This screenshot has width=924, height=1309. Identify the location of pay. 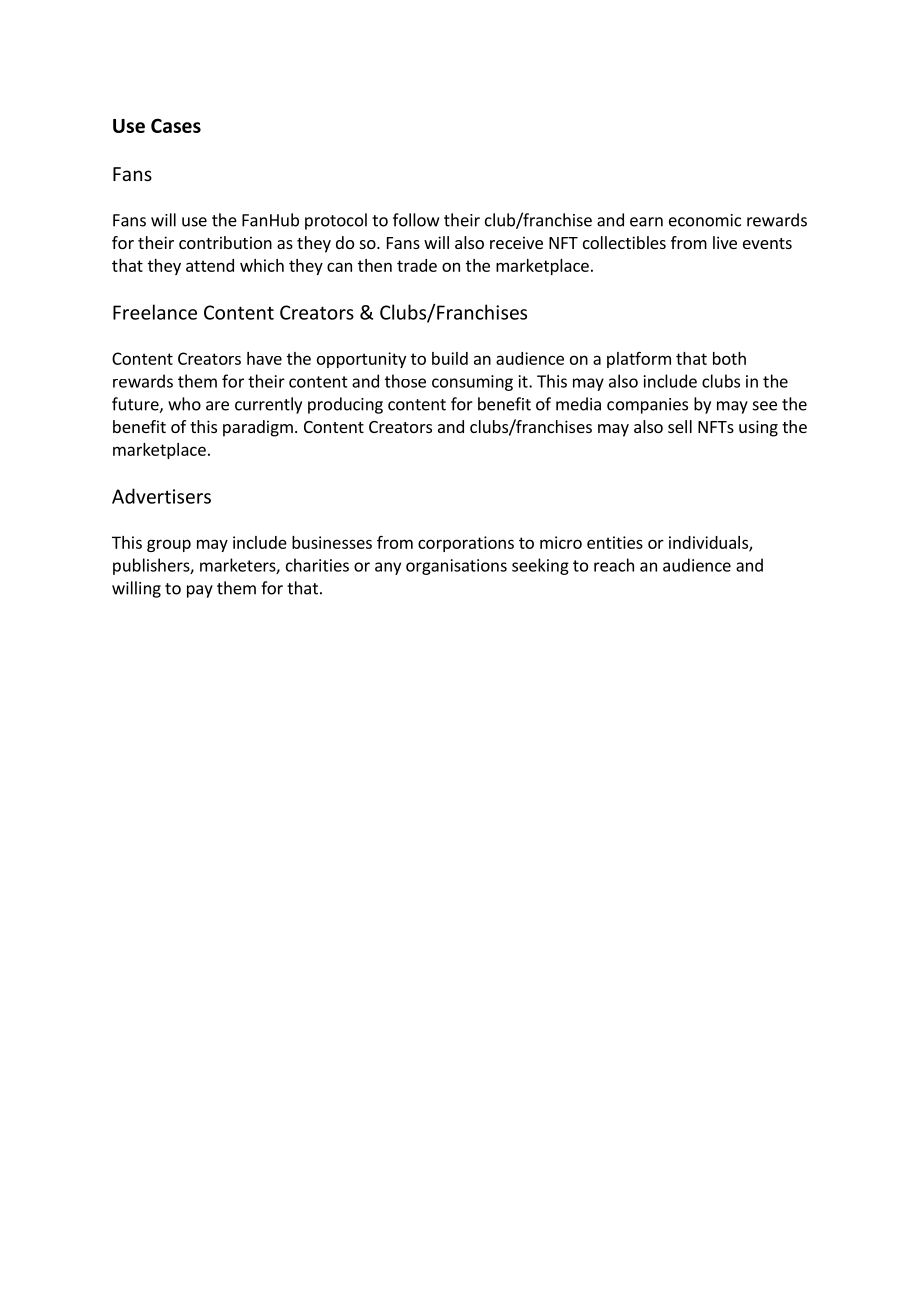
(200, 591).
